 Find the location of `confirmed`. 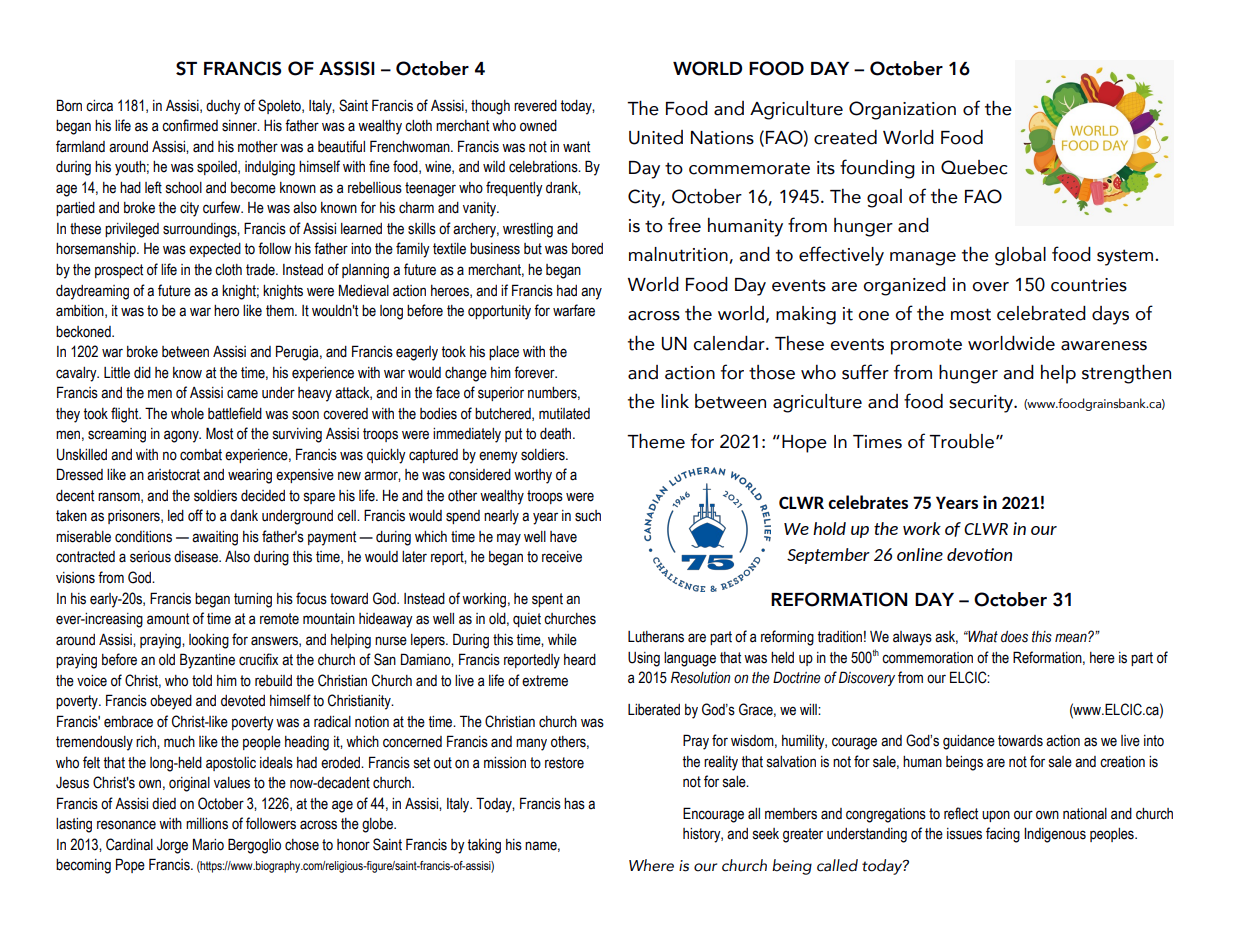

confirmed is located at coordinates (190, 125).
